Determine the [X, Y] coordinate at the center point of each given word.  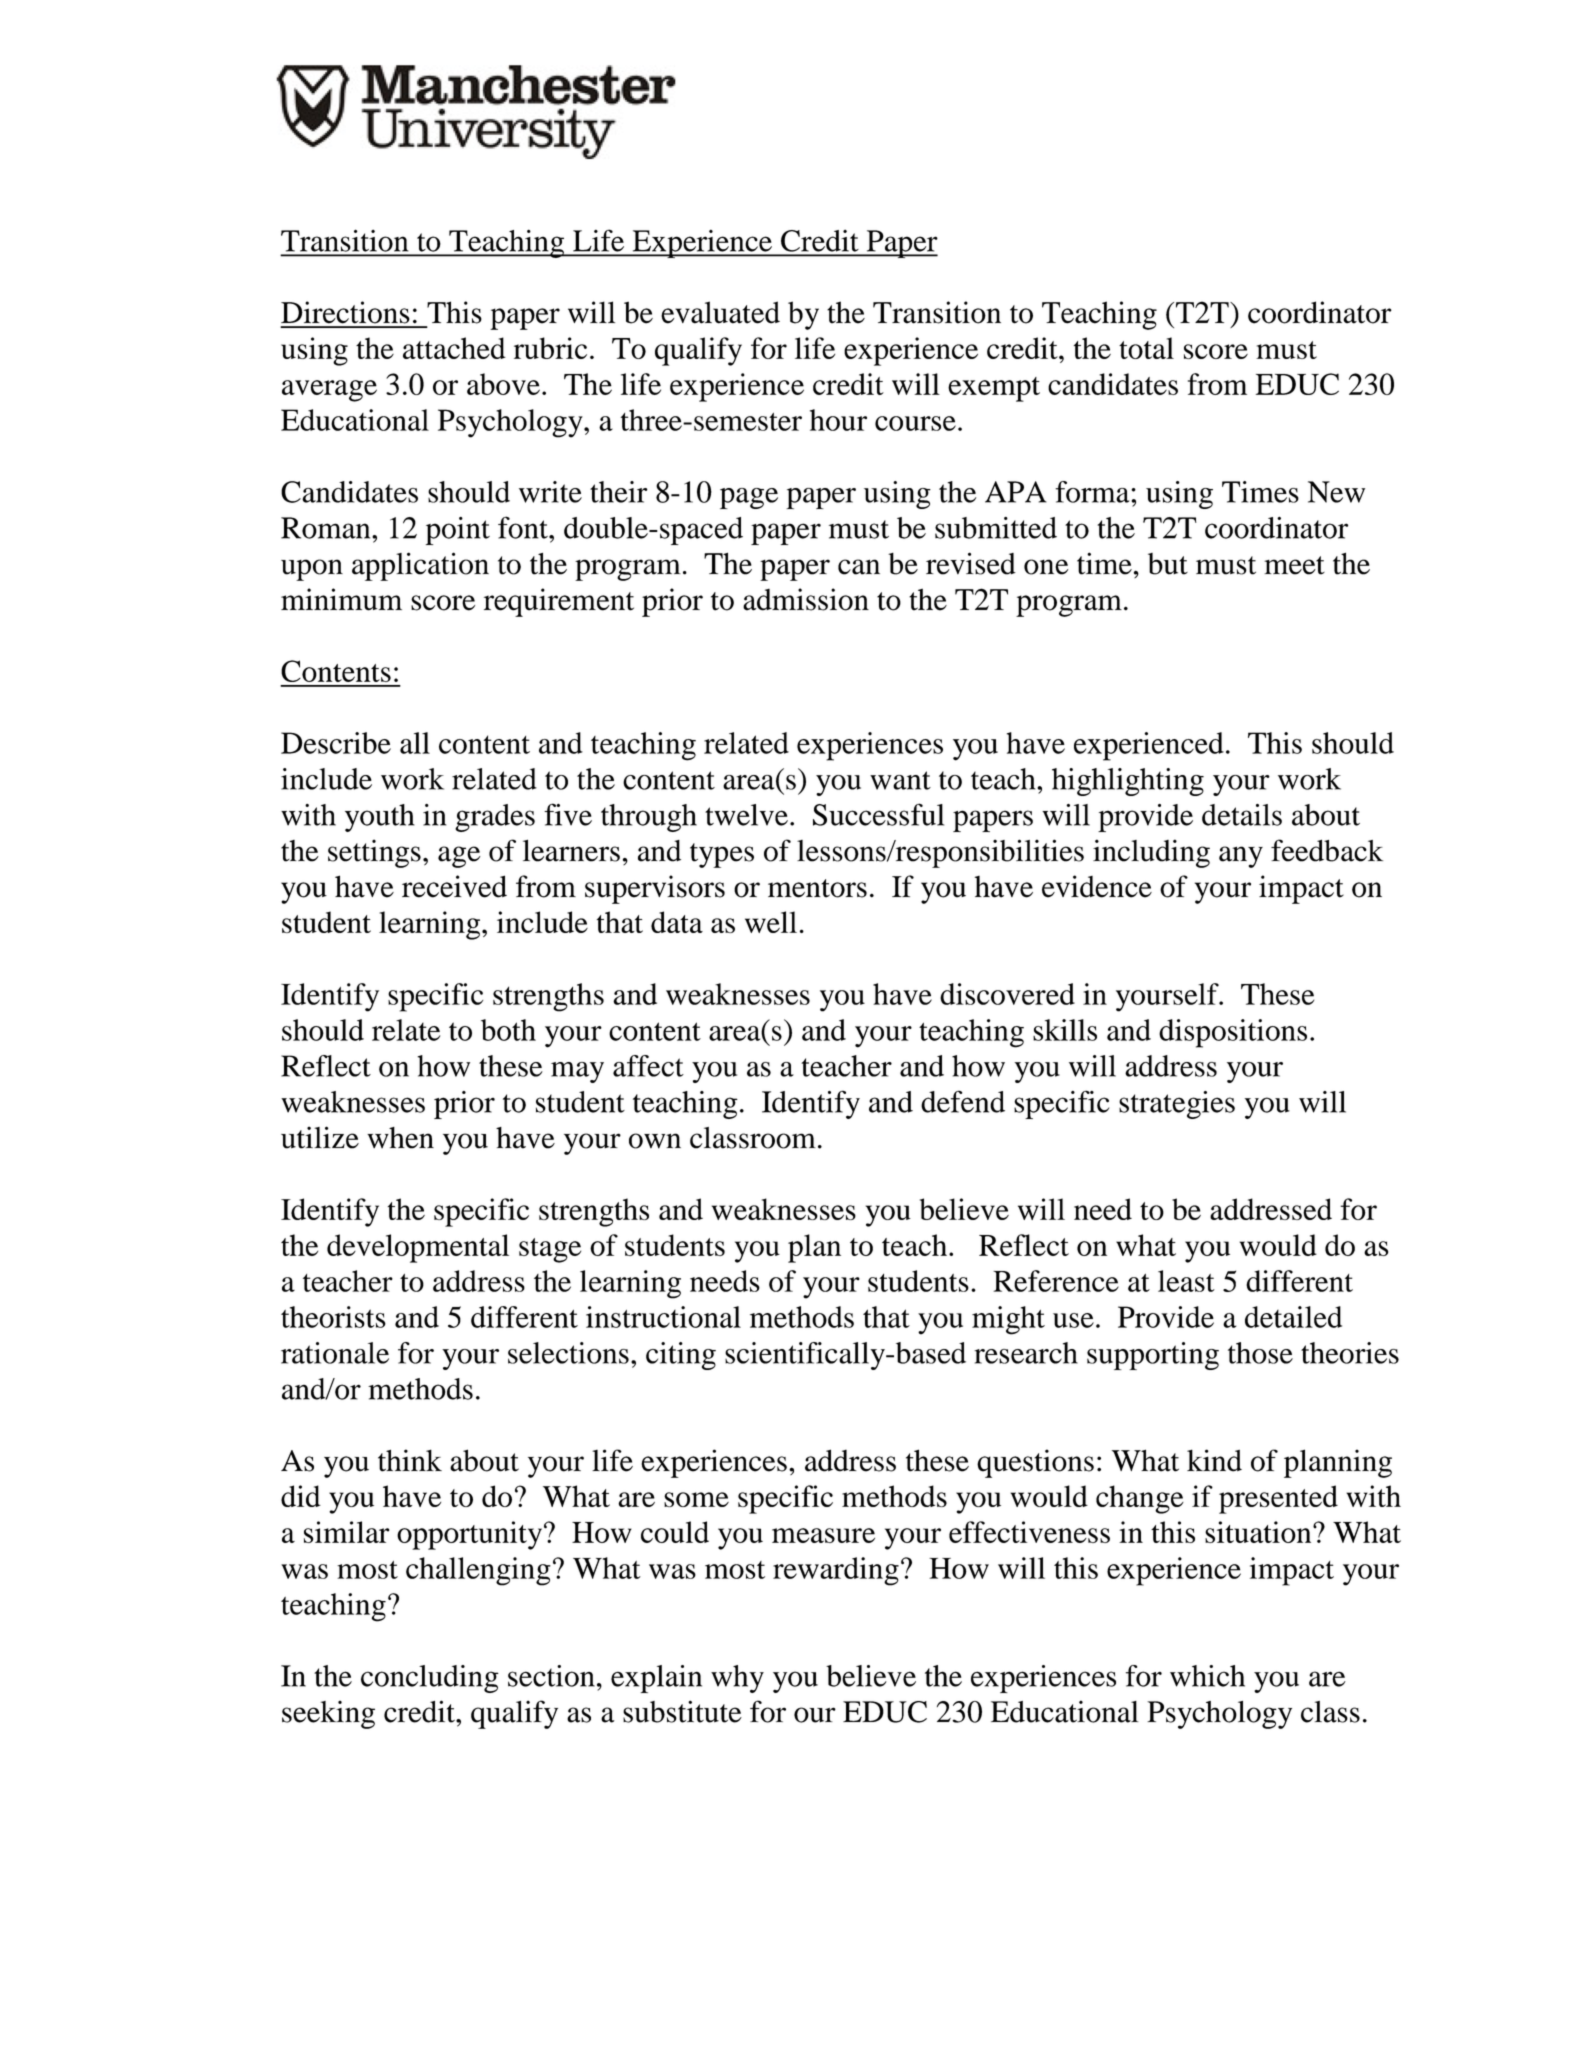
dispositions [1233, 1033]
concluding [430, 1679]
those [1260, 1353]
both [508, 1030]
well [771, 922]
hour [838, 420]
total [1146, 348]
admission [806, 599]
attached [454, 348]
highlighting [1128, 782]
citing [681, 1356]
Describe [336, 743]
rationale [335, 1353]
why [737, 1679]
